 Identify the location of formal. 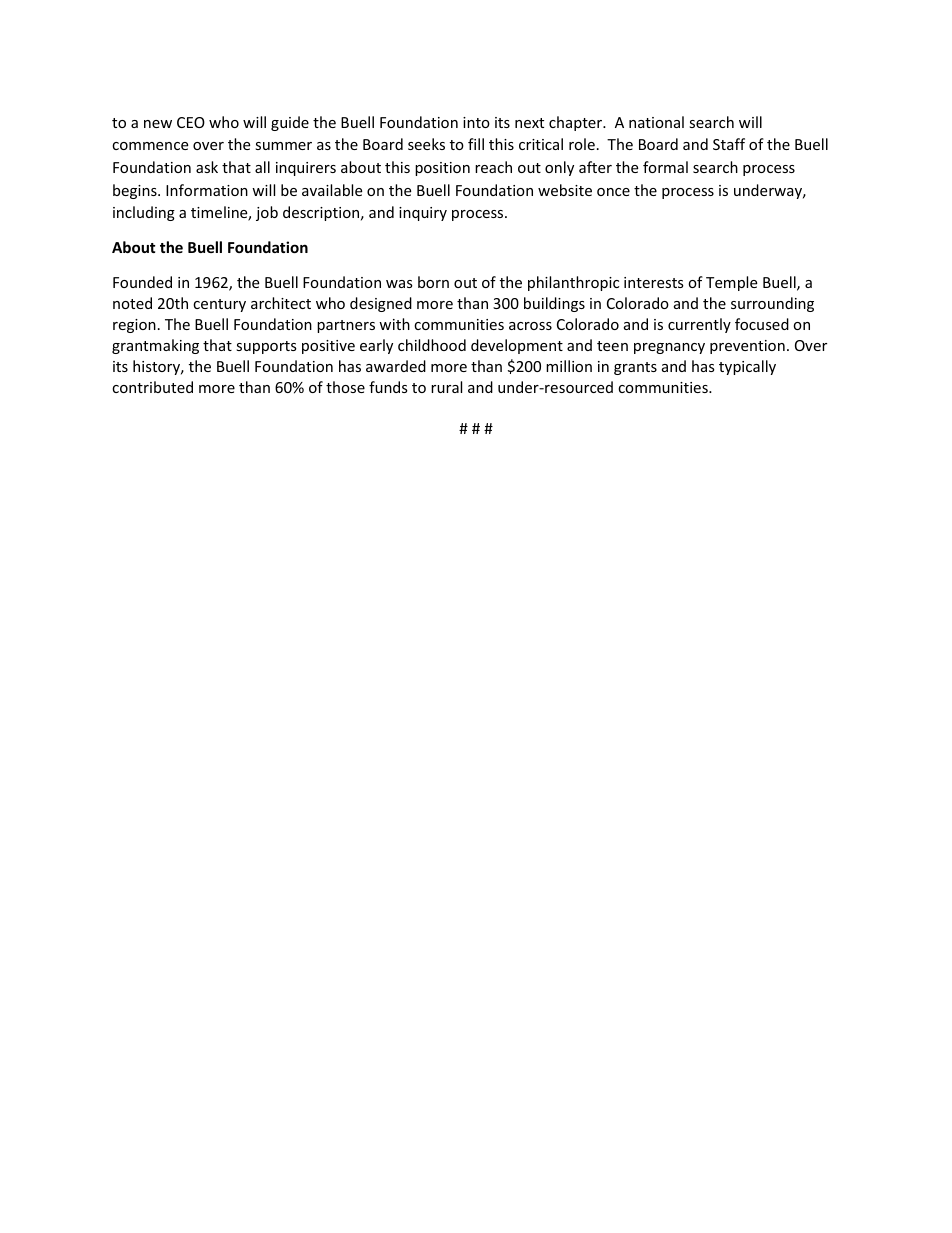
(665, 167).
